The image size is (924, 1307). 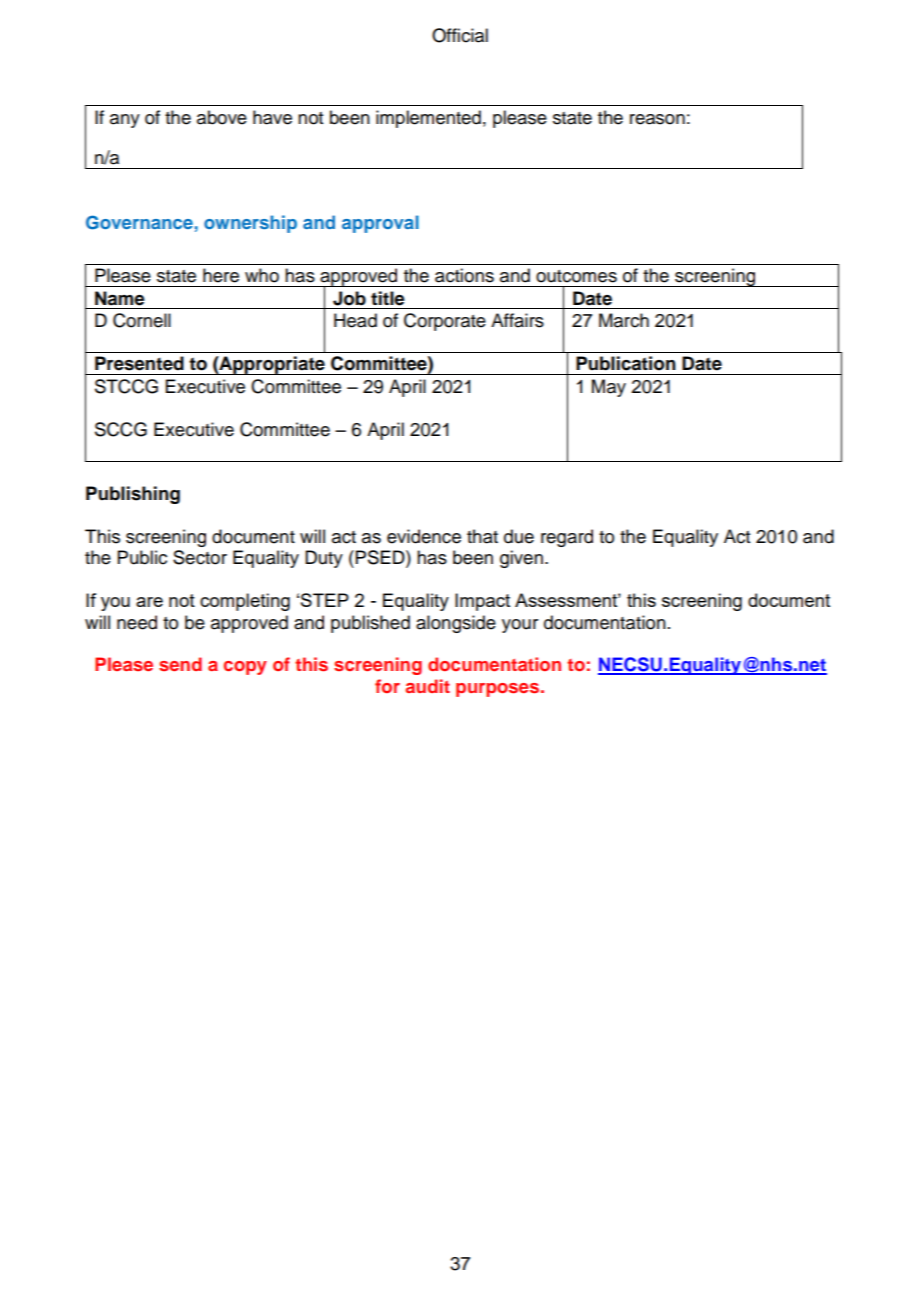 I want to click on Official, so click(x=460, y=35).
